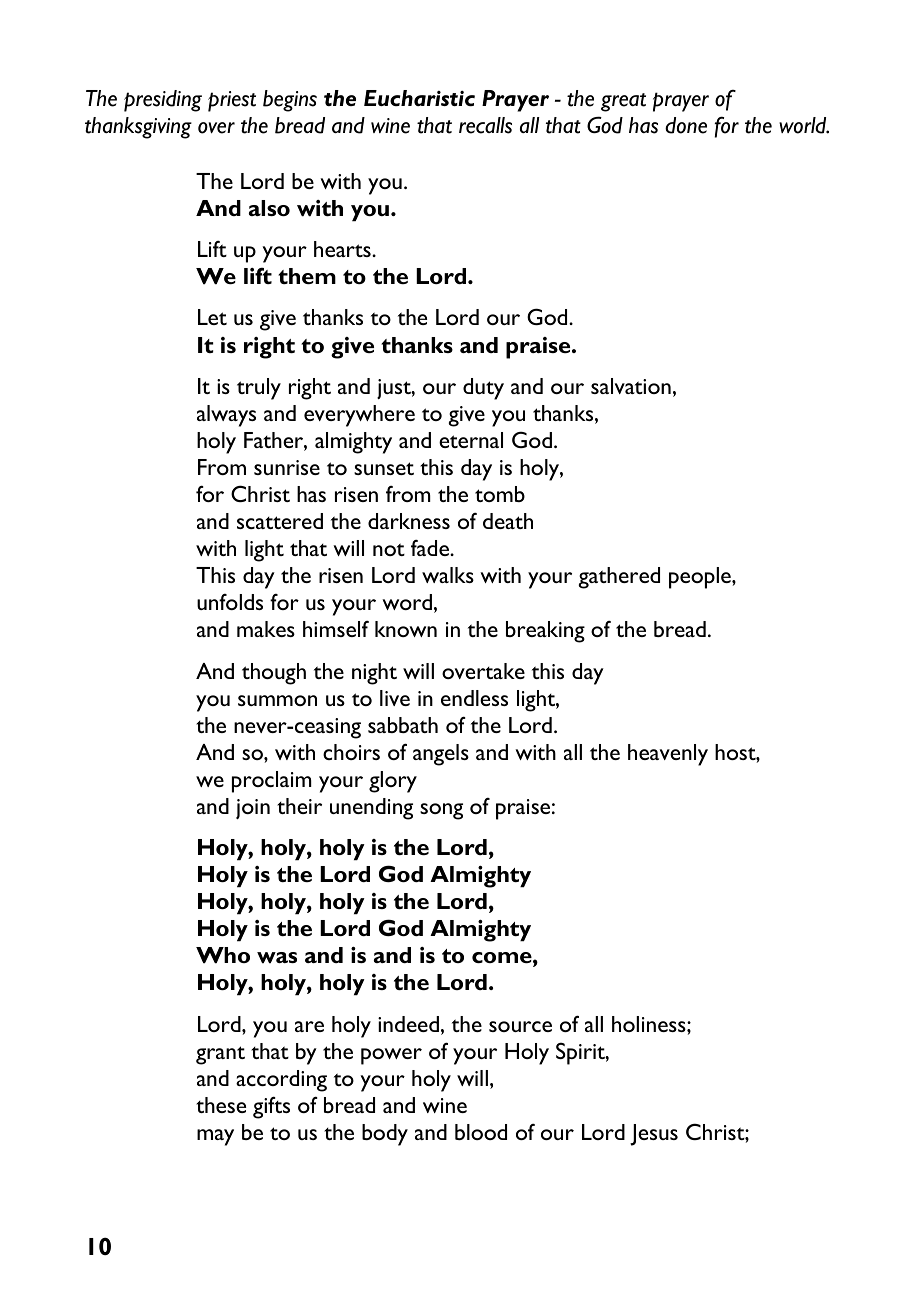 Image resolution: width=924 pixels, height=1308 pixels. Describe the element at coordinates (232, 101) in the screenshot. I see `priest` at that location.
